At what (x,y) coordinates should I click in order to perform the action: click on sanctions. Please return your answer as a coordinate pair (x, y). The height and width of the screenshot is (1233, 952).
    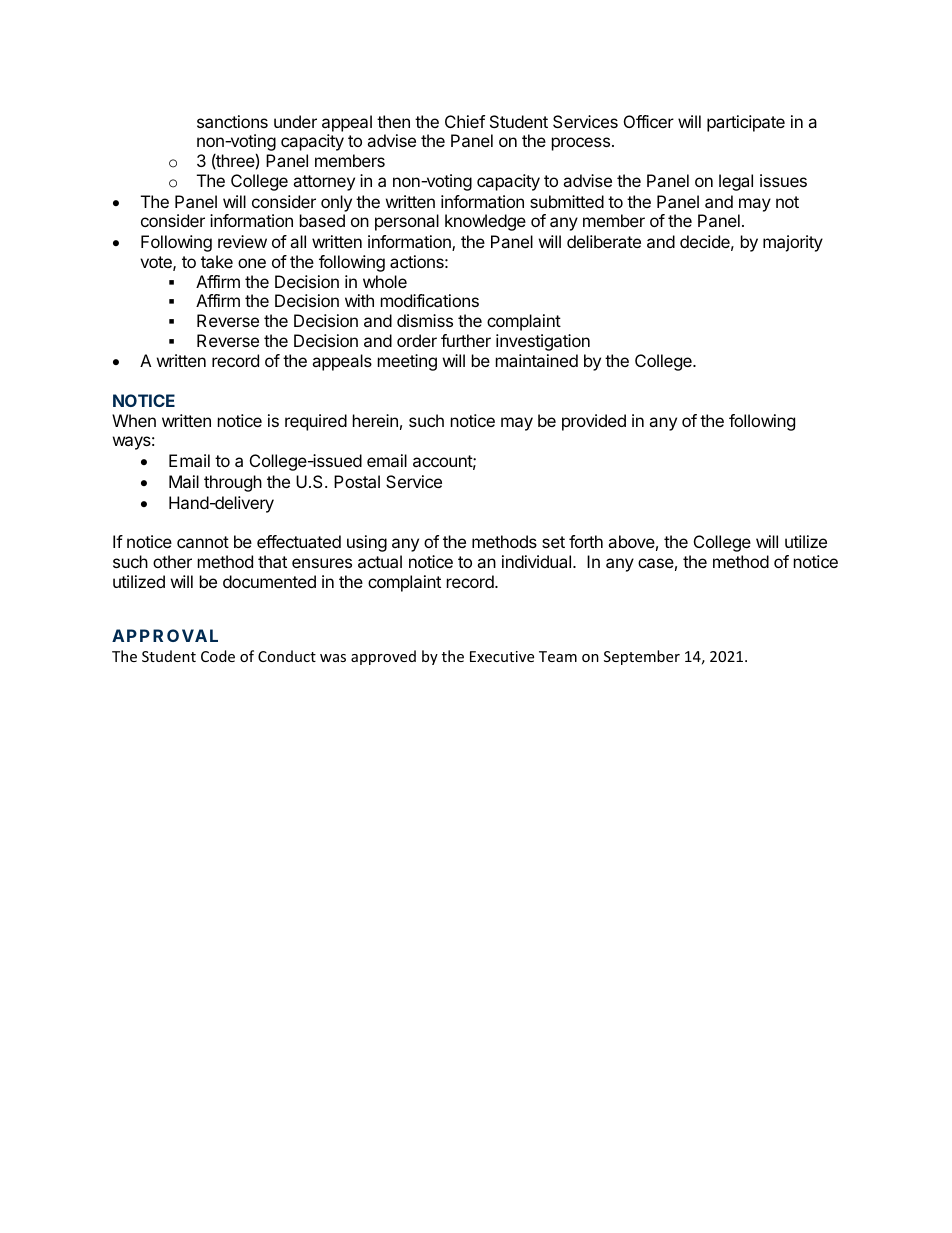
    Looking at the image, I should click on (232, 121).
